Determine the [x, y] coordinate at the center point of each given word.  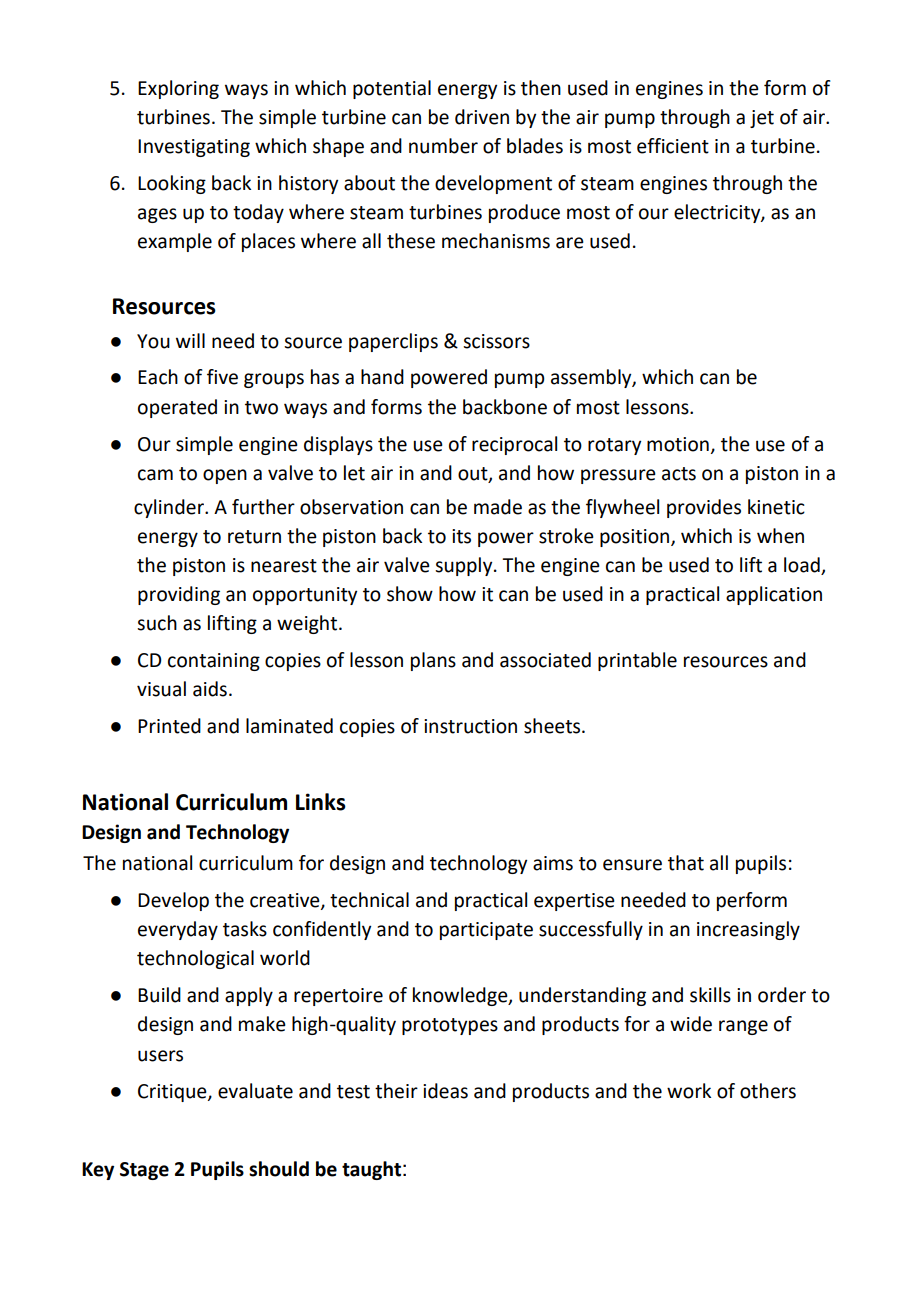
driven [482, 117]
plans [433, 661]
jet [762, 119]
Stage [144, 1171]
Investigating [194, 148]
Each [158, 377]
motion [678, 444]
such [157, 623]
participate [486, 931]
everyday [178, 930]
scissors [496, 341]
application [774, 595]
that [686, 863]
